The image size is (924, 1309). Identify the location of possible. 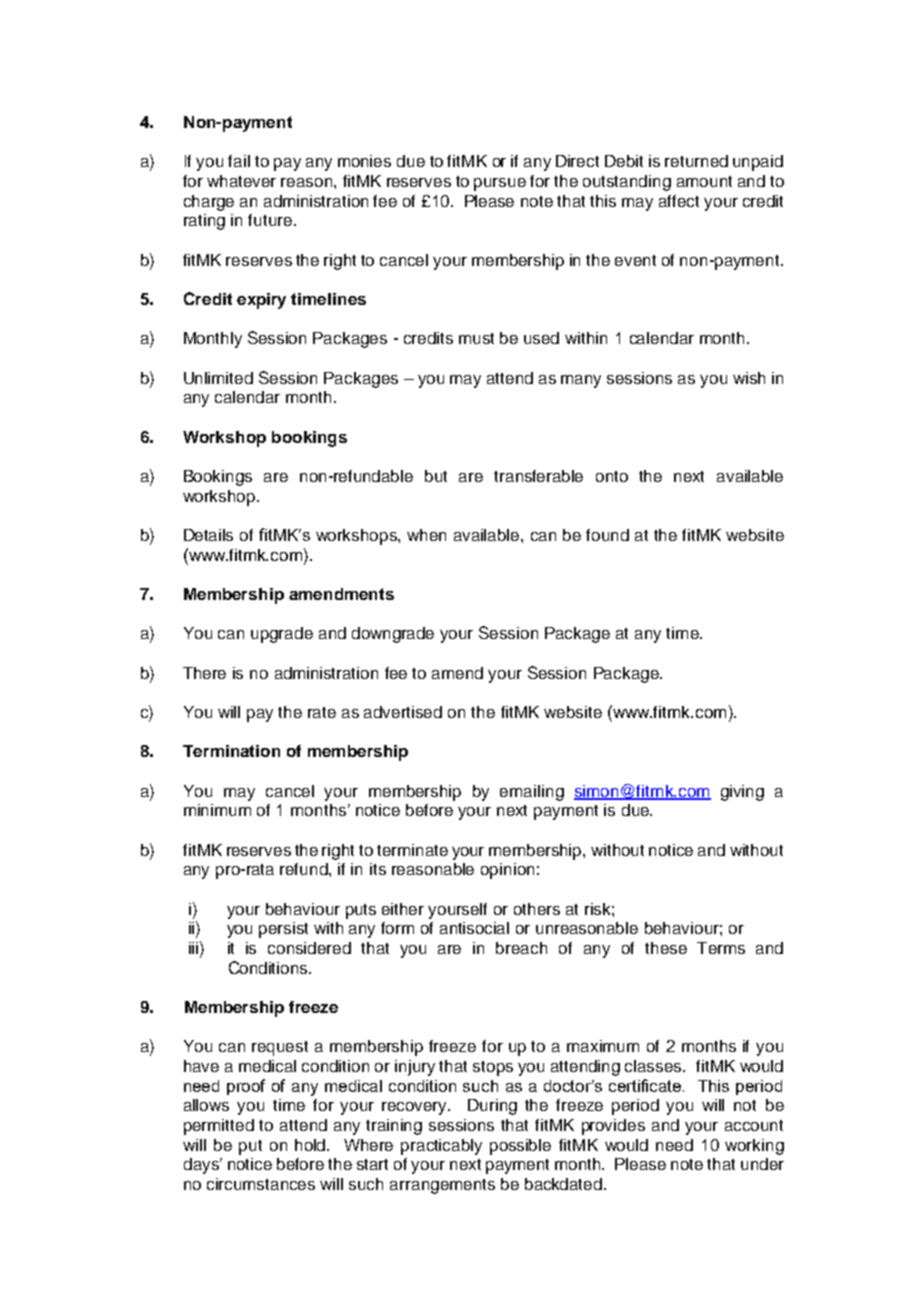
(520, 1147).
